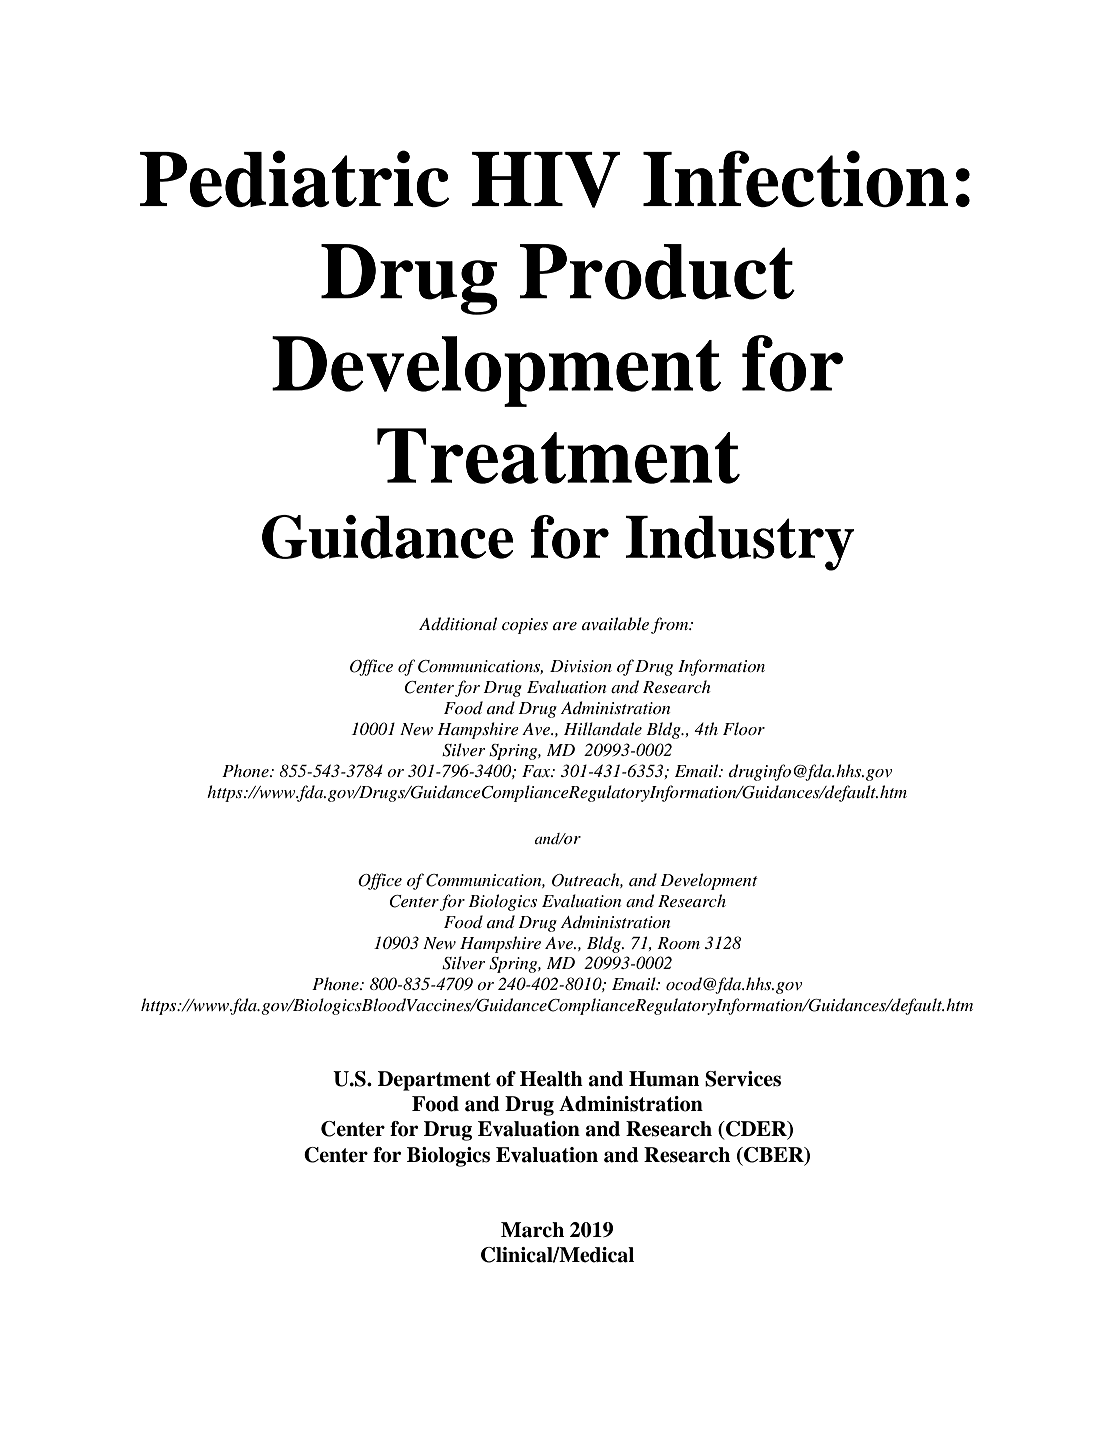 This page has width=1115, height=1443. What do you see at coordinates (532, 1230) in the page?
I see `March` at bounding box center [532, 1230].
